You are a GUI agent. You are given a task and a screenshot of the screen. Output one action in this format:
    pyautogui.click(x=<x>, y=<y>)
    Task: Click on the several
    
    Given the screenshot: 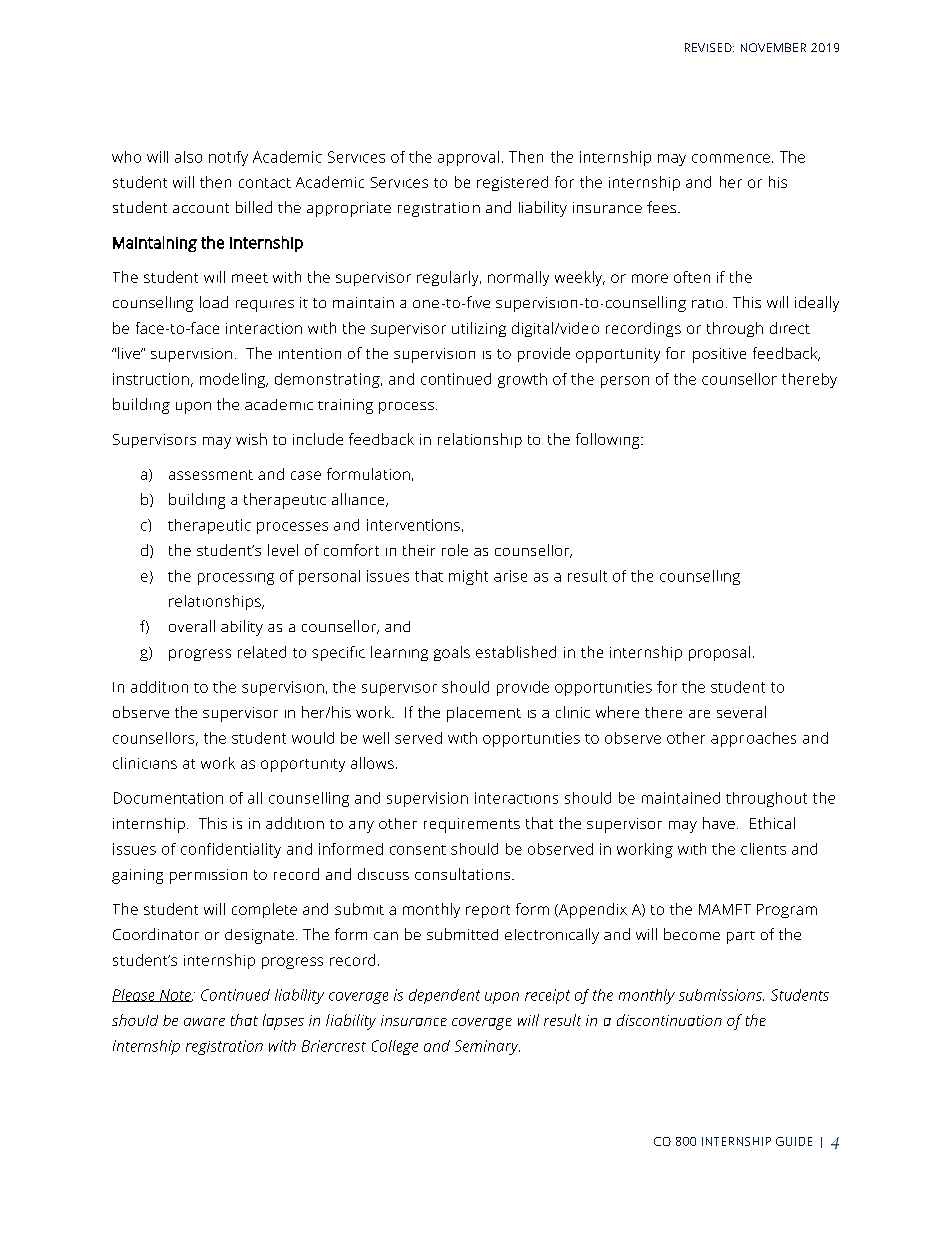 What is the action you would take?
    pyautogui.click(x=741, y=712)
